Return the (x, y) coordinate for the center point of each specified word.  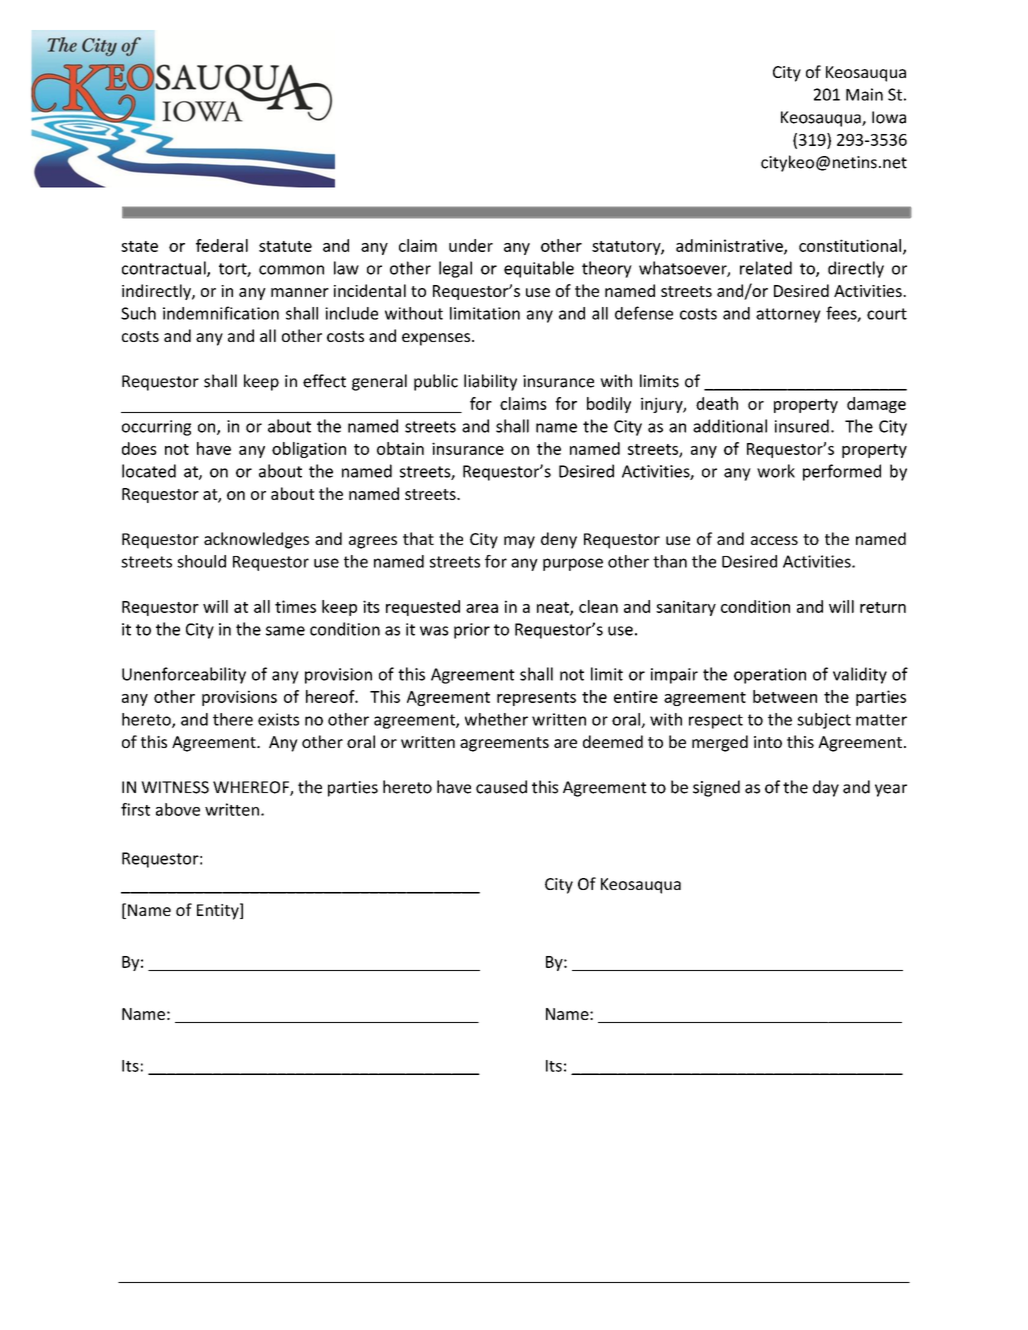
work (776, 471)
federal (222, 245)
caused (501, 787)
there (233, 719)
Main (864, 94)
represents (536, 699)
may (519, 542)
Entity (219, 911)
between (785, 696)
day (826, 788)
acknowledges (256, 540)
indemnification (221, 313)
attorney (788, 315)
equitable (539, 269)
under (471, 245)
